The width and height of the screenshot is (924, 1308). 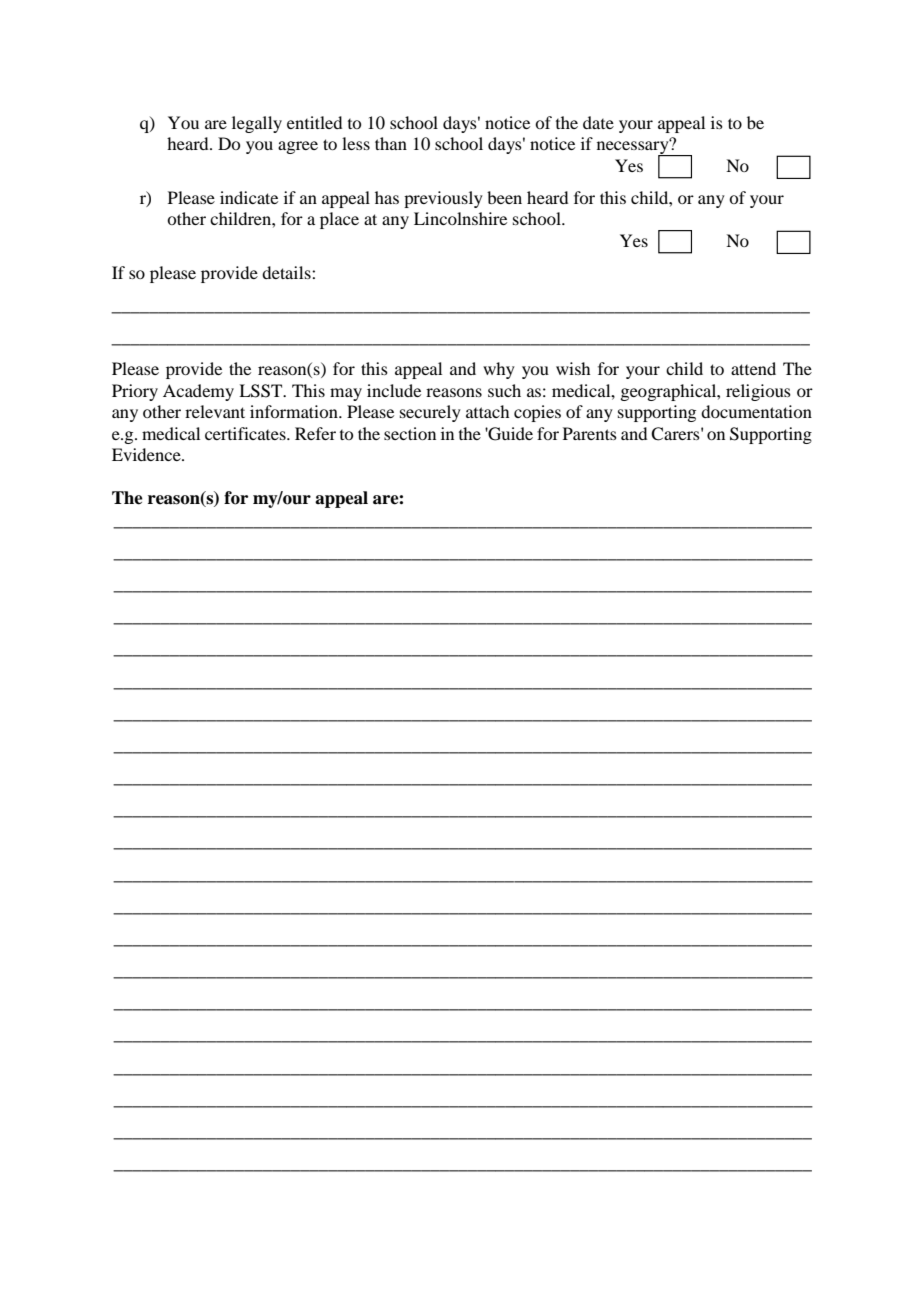 I want to click on certificates, so click(x=246, y=433).
